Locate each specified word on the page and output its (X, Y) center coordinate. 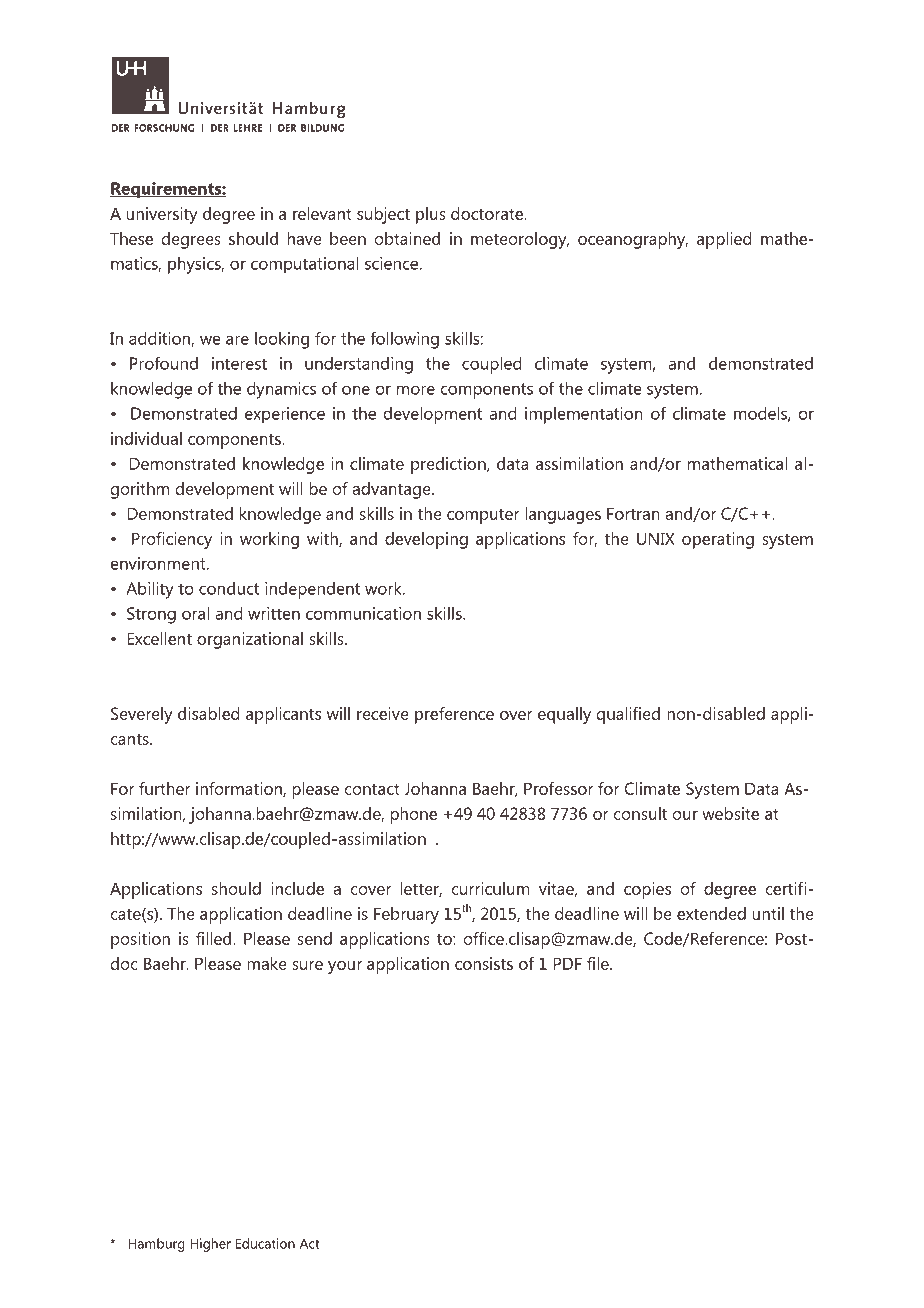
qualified (628, 715)
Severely (142, 715)
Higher (210, 1245)
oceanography (633, 240)
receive (383, 713)
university (162, 215)
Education (265, 1243)
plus (431, 215)
